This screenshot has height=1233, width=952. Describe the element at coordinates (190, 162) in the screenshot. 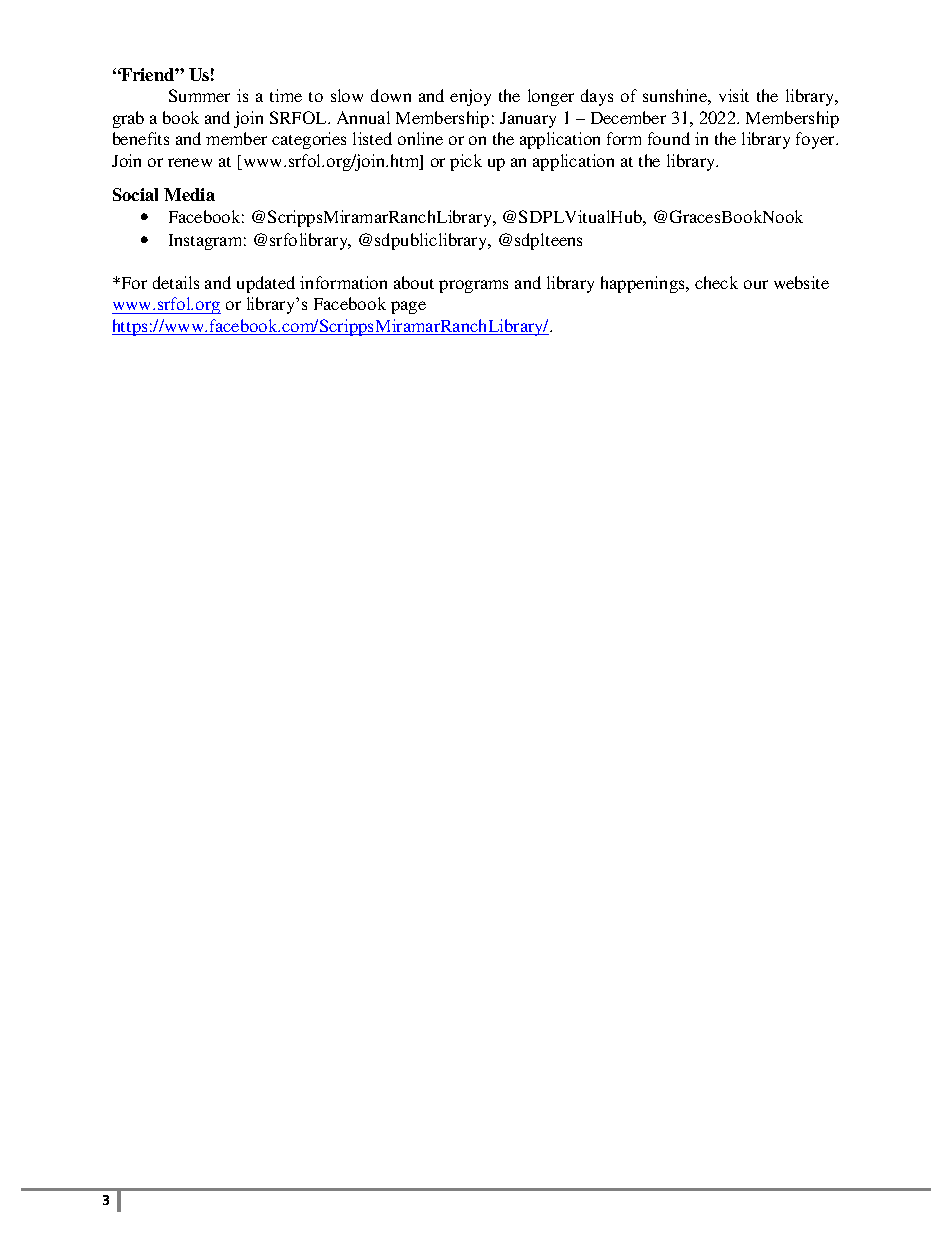

I see `renew` at that location.
